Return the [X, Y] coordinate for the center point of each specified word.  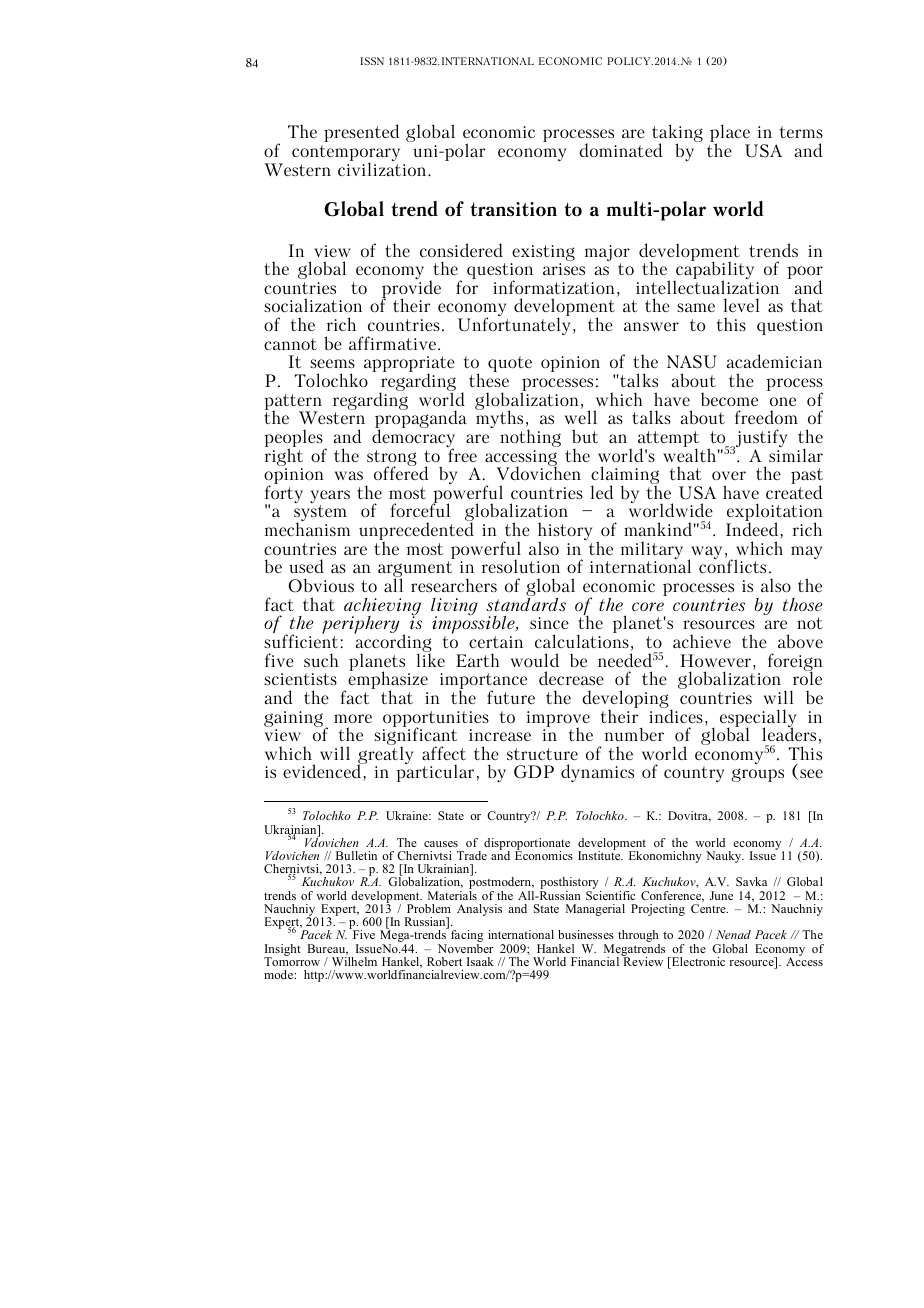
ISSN [372, 61]
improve [558, 720]
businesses [586, 934]
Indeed [753, 529]
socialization [313, 305]
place [730, 134]
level [741, 305]
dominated [620, 150]
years [330, 498]
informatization [554, 287]
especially [758, 719]
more [353, 718]
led [601, 492]
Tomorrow [292, 960]
